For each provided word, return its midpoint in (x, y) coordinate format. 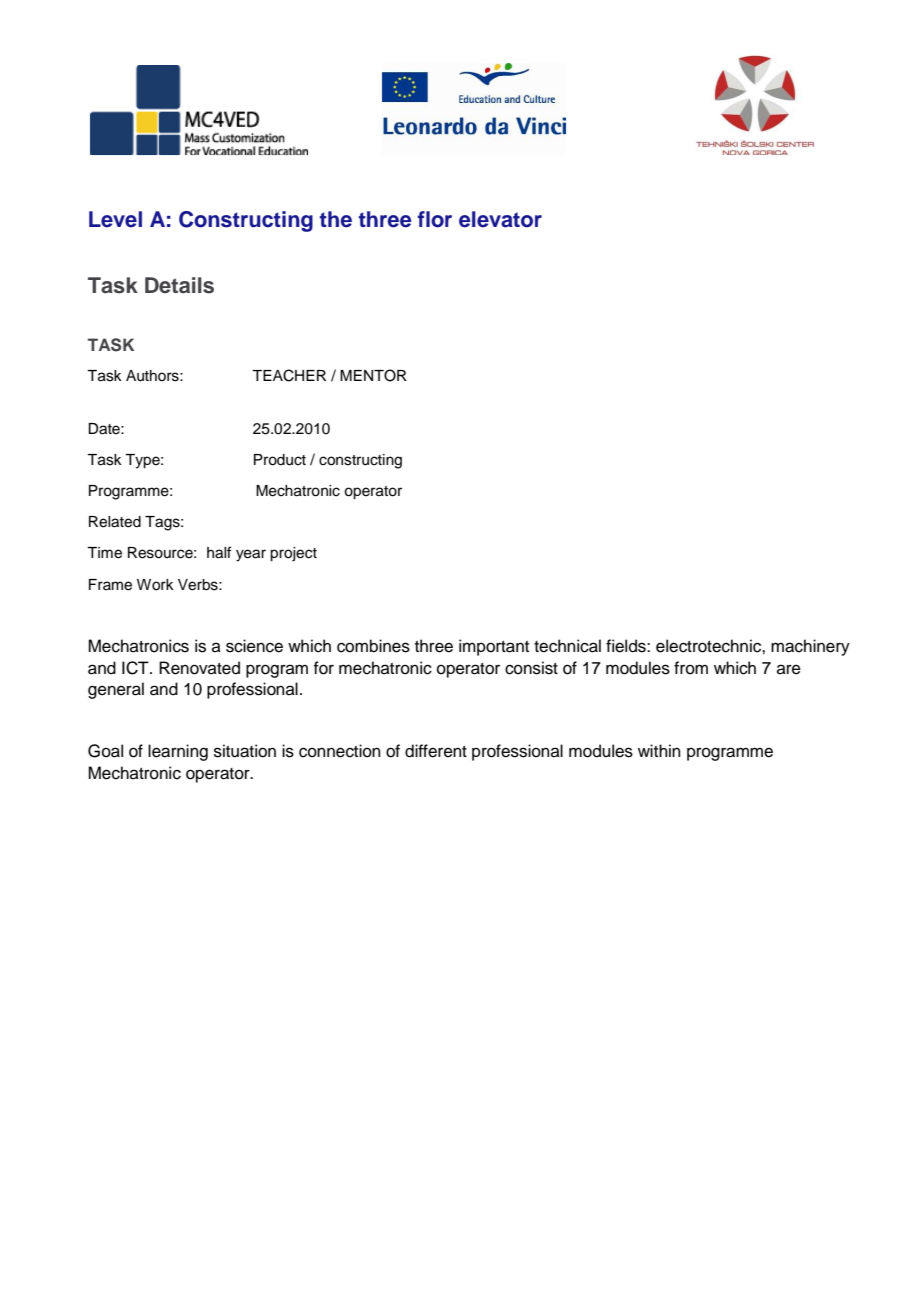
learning (178, 752)
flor (435, 219)
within (659, 750)
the (336, 219)
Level (115, 219)
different (436, 751)
